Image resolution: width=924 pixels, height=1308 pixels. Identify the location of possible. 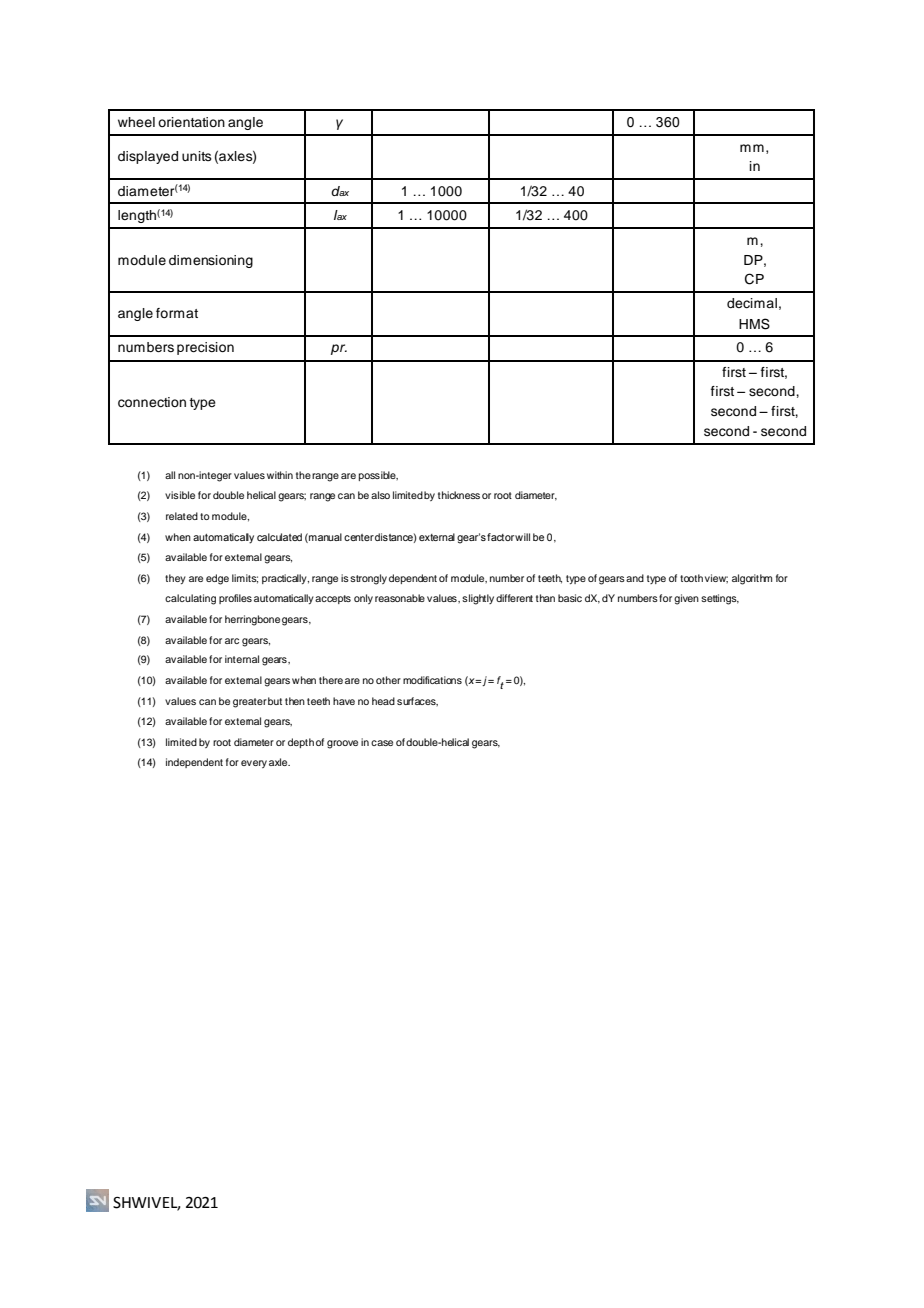
(378, 476).
